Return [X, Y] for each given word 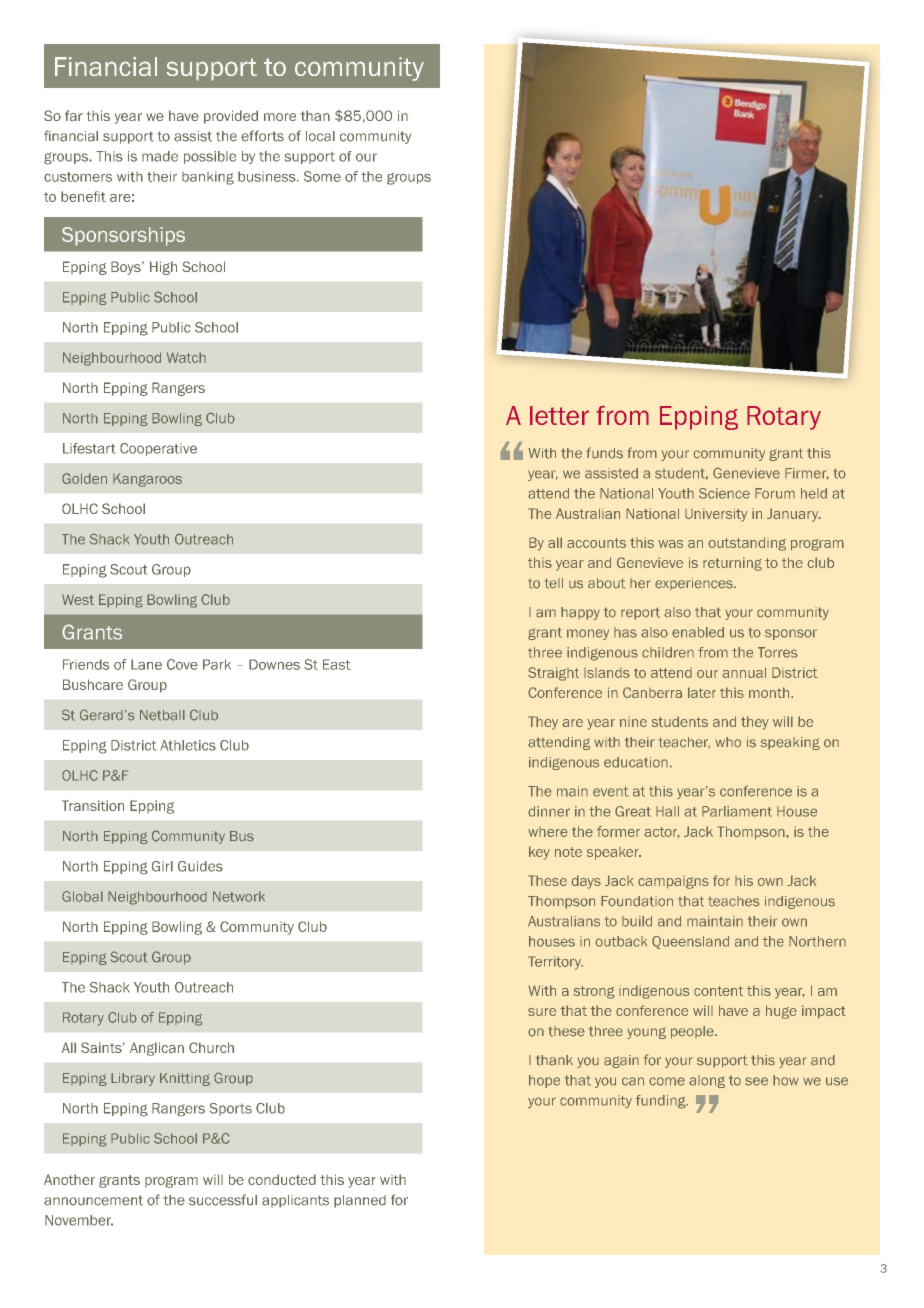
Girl [162, 866]
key [539, 853]
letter [559, 415]
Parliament [737, 811]
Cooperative [158, 449]
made [160, 156]
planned [360, 1201]
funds [605, 453]
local [320, 136]
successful [223, 1200]
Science [724, 493]
